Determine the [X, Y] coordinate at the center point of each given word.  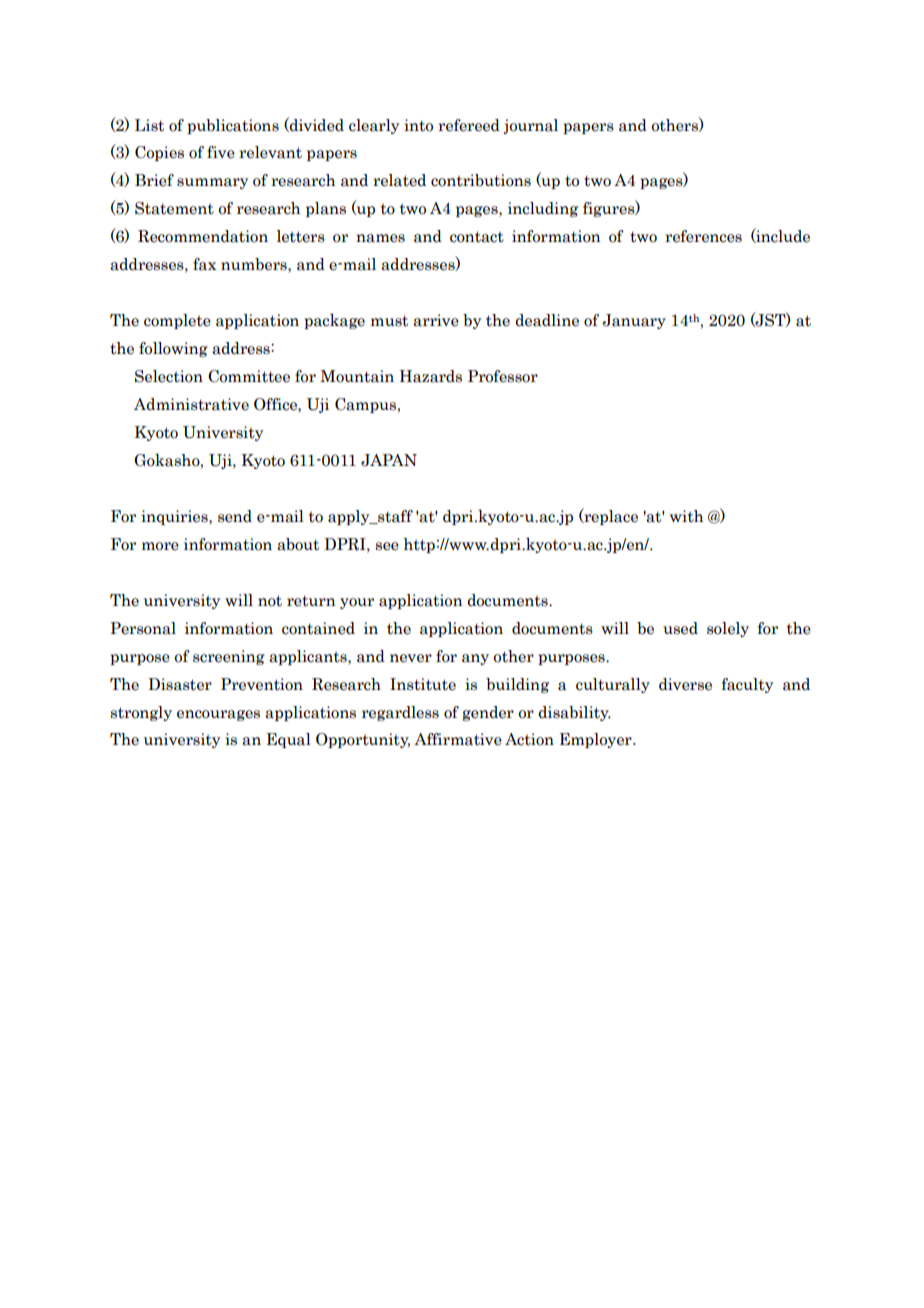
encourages [218, 715]
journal [531, 126]
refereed [469, 125]
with [686, 516]
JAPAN [389, 460]
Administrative [191, 404]
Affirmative [458, 739]
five [221, 152]
